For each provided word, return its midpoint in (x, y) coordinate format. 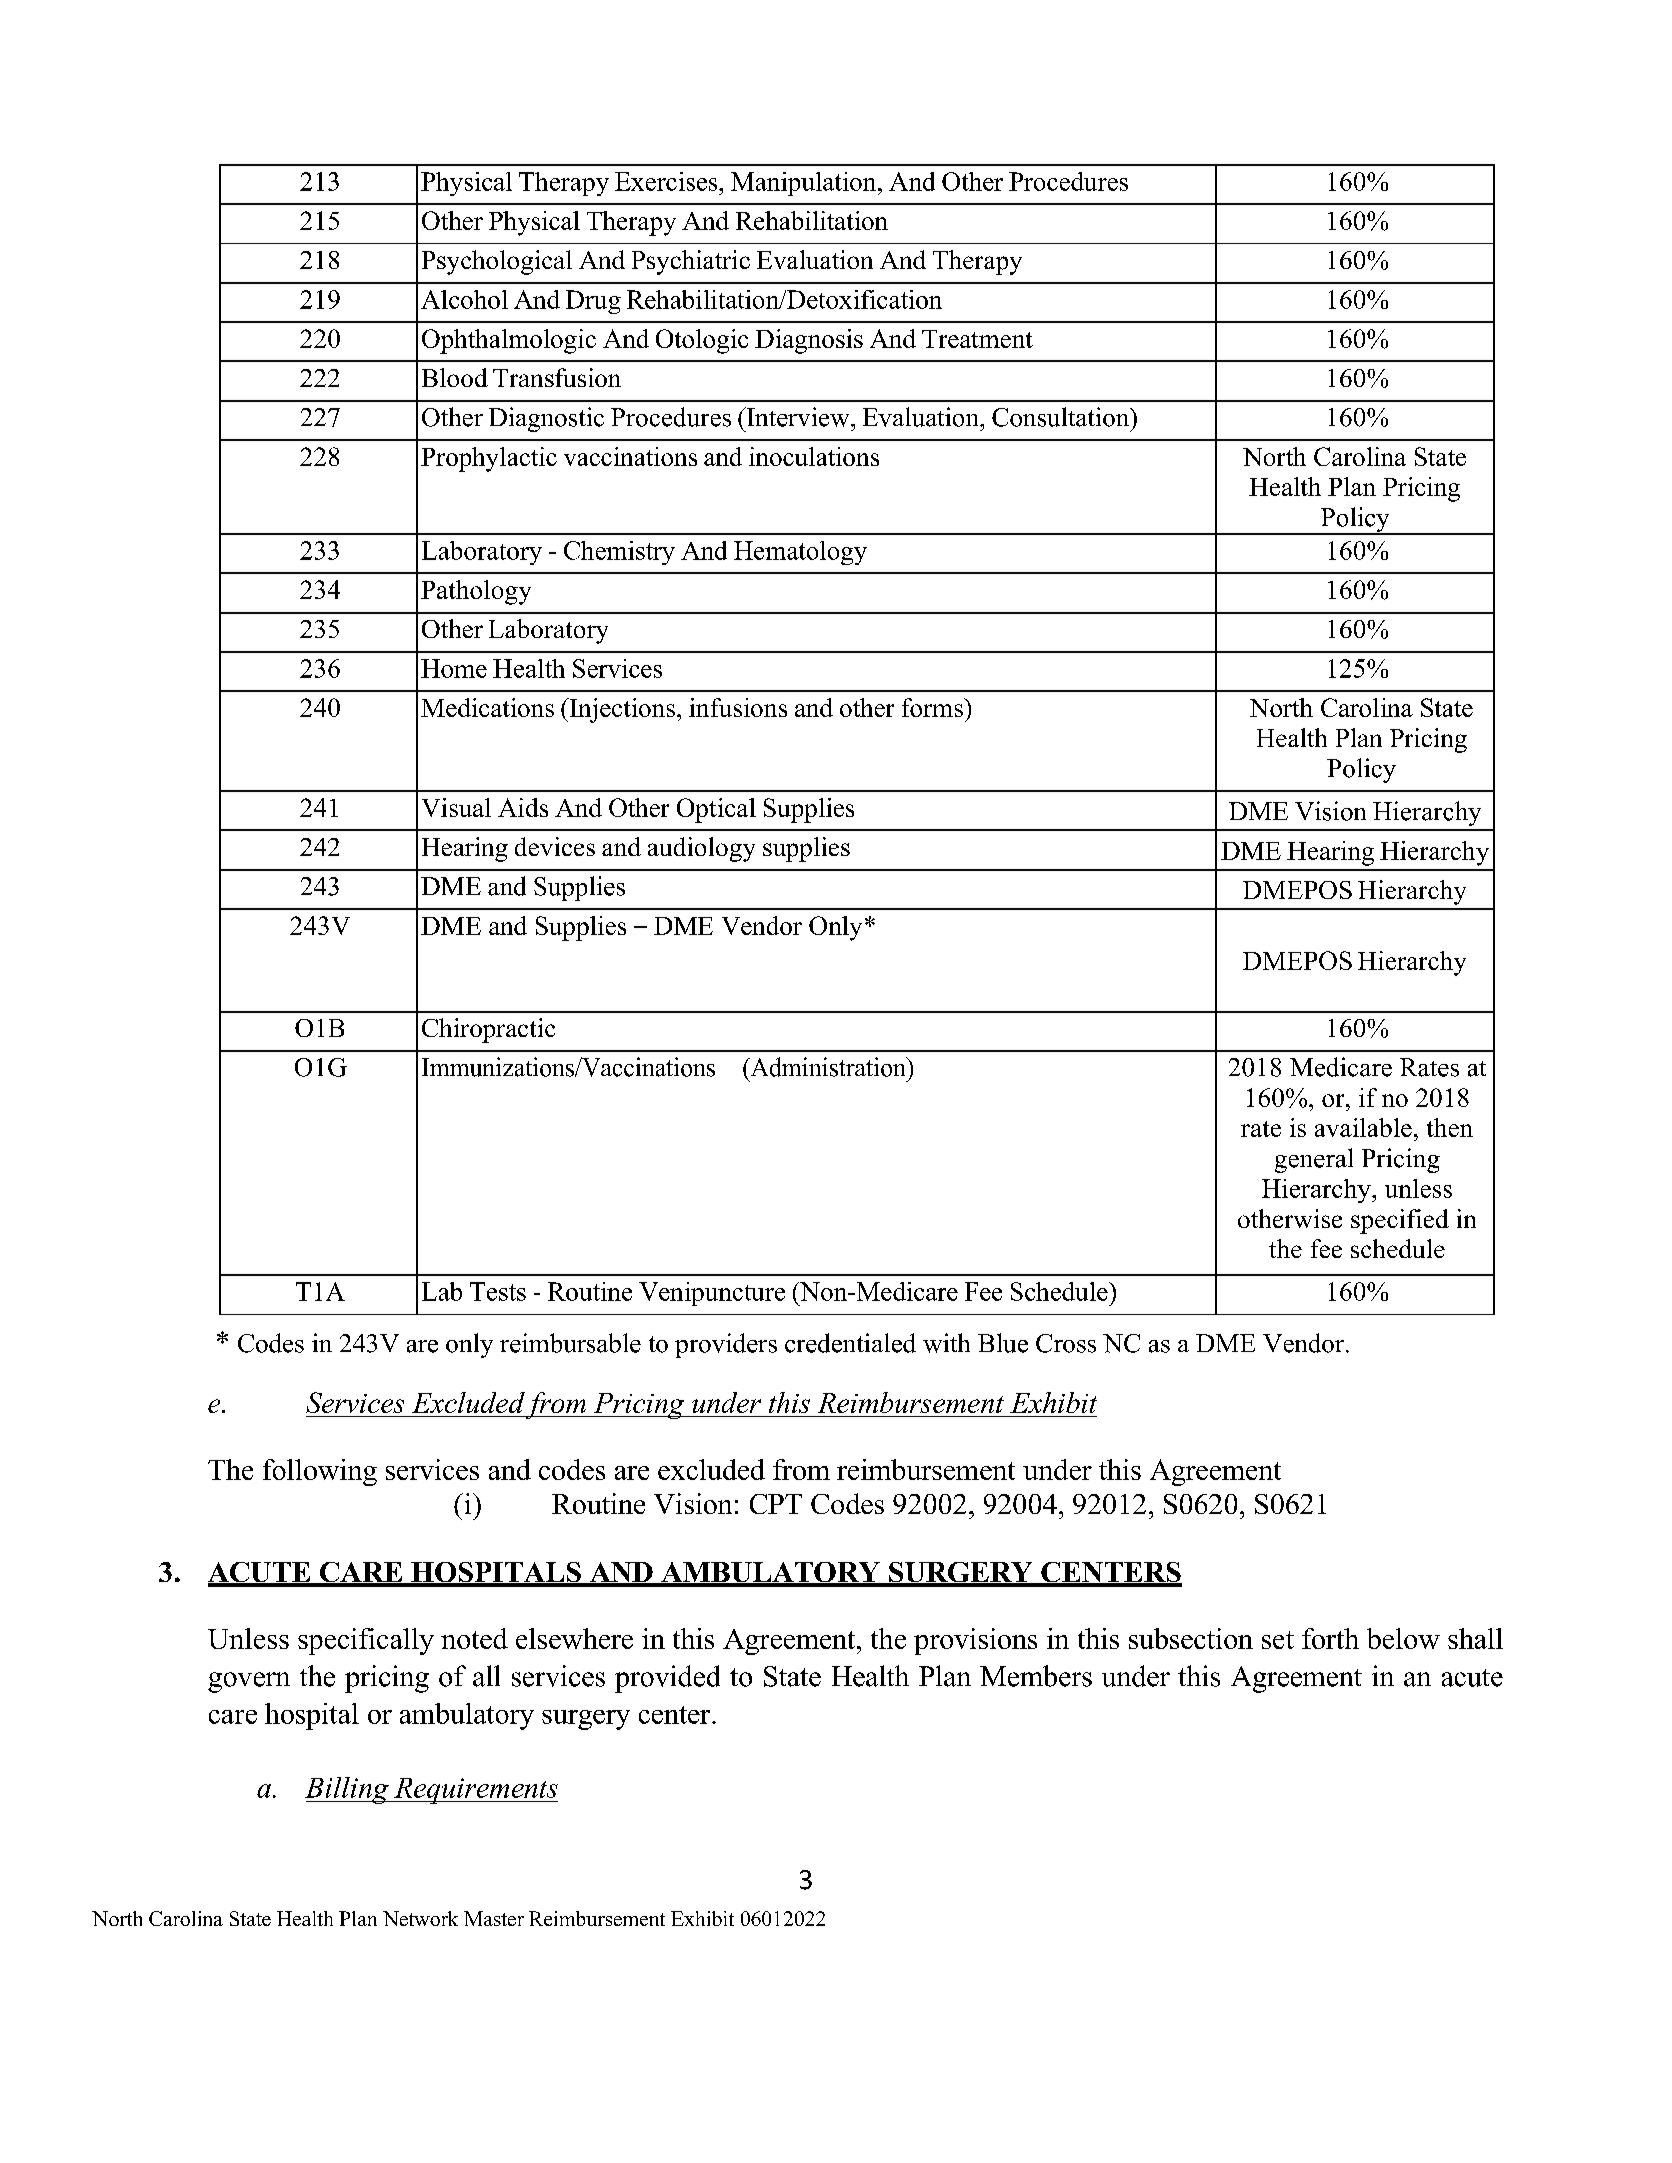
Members (1036, 1676)
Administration (828, 1067)
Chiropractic (488, 1030)
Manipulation (805, 184)
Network (420, 1918)
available (1363, 1127)
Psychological (497, 262)
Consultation (1062, 417)
